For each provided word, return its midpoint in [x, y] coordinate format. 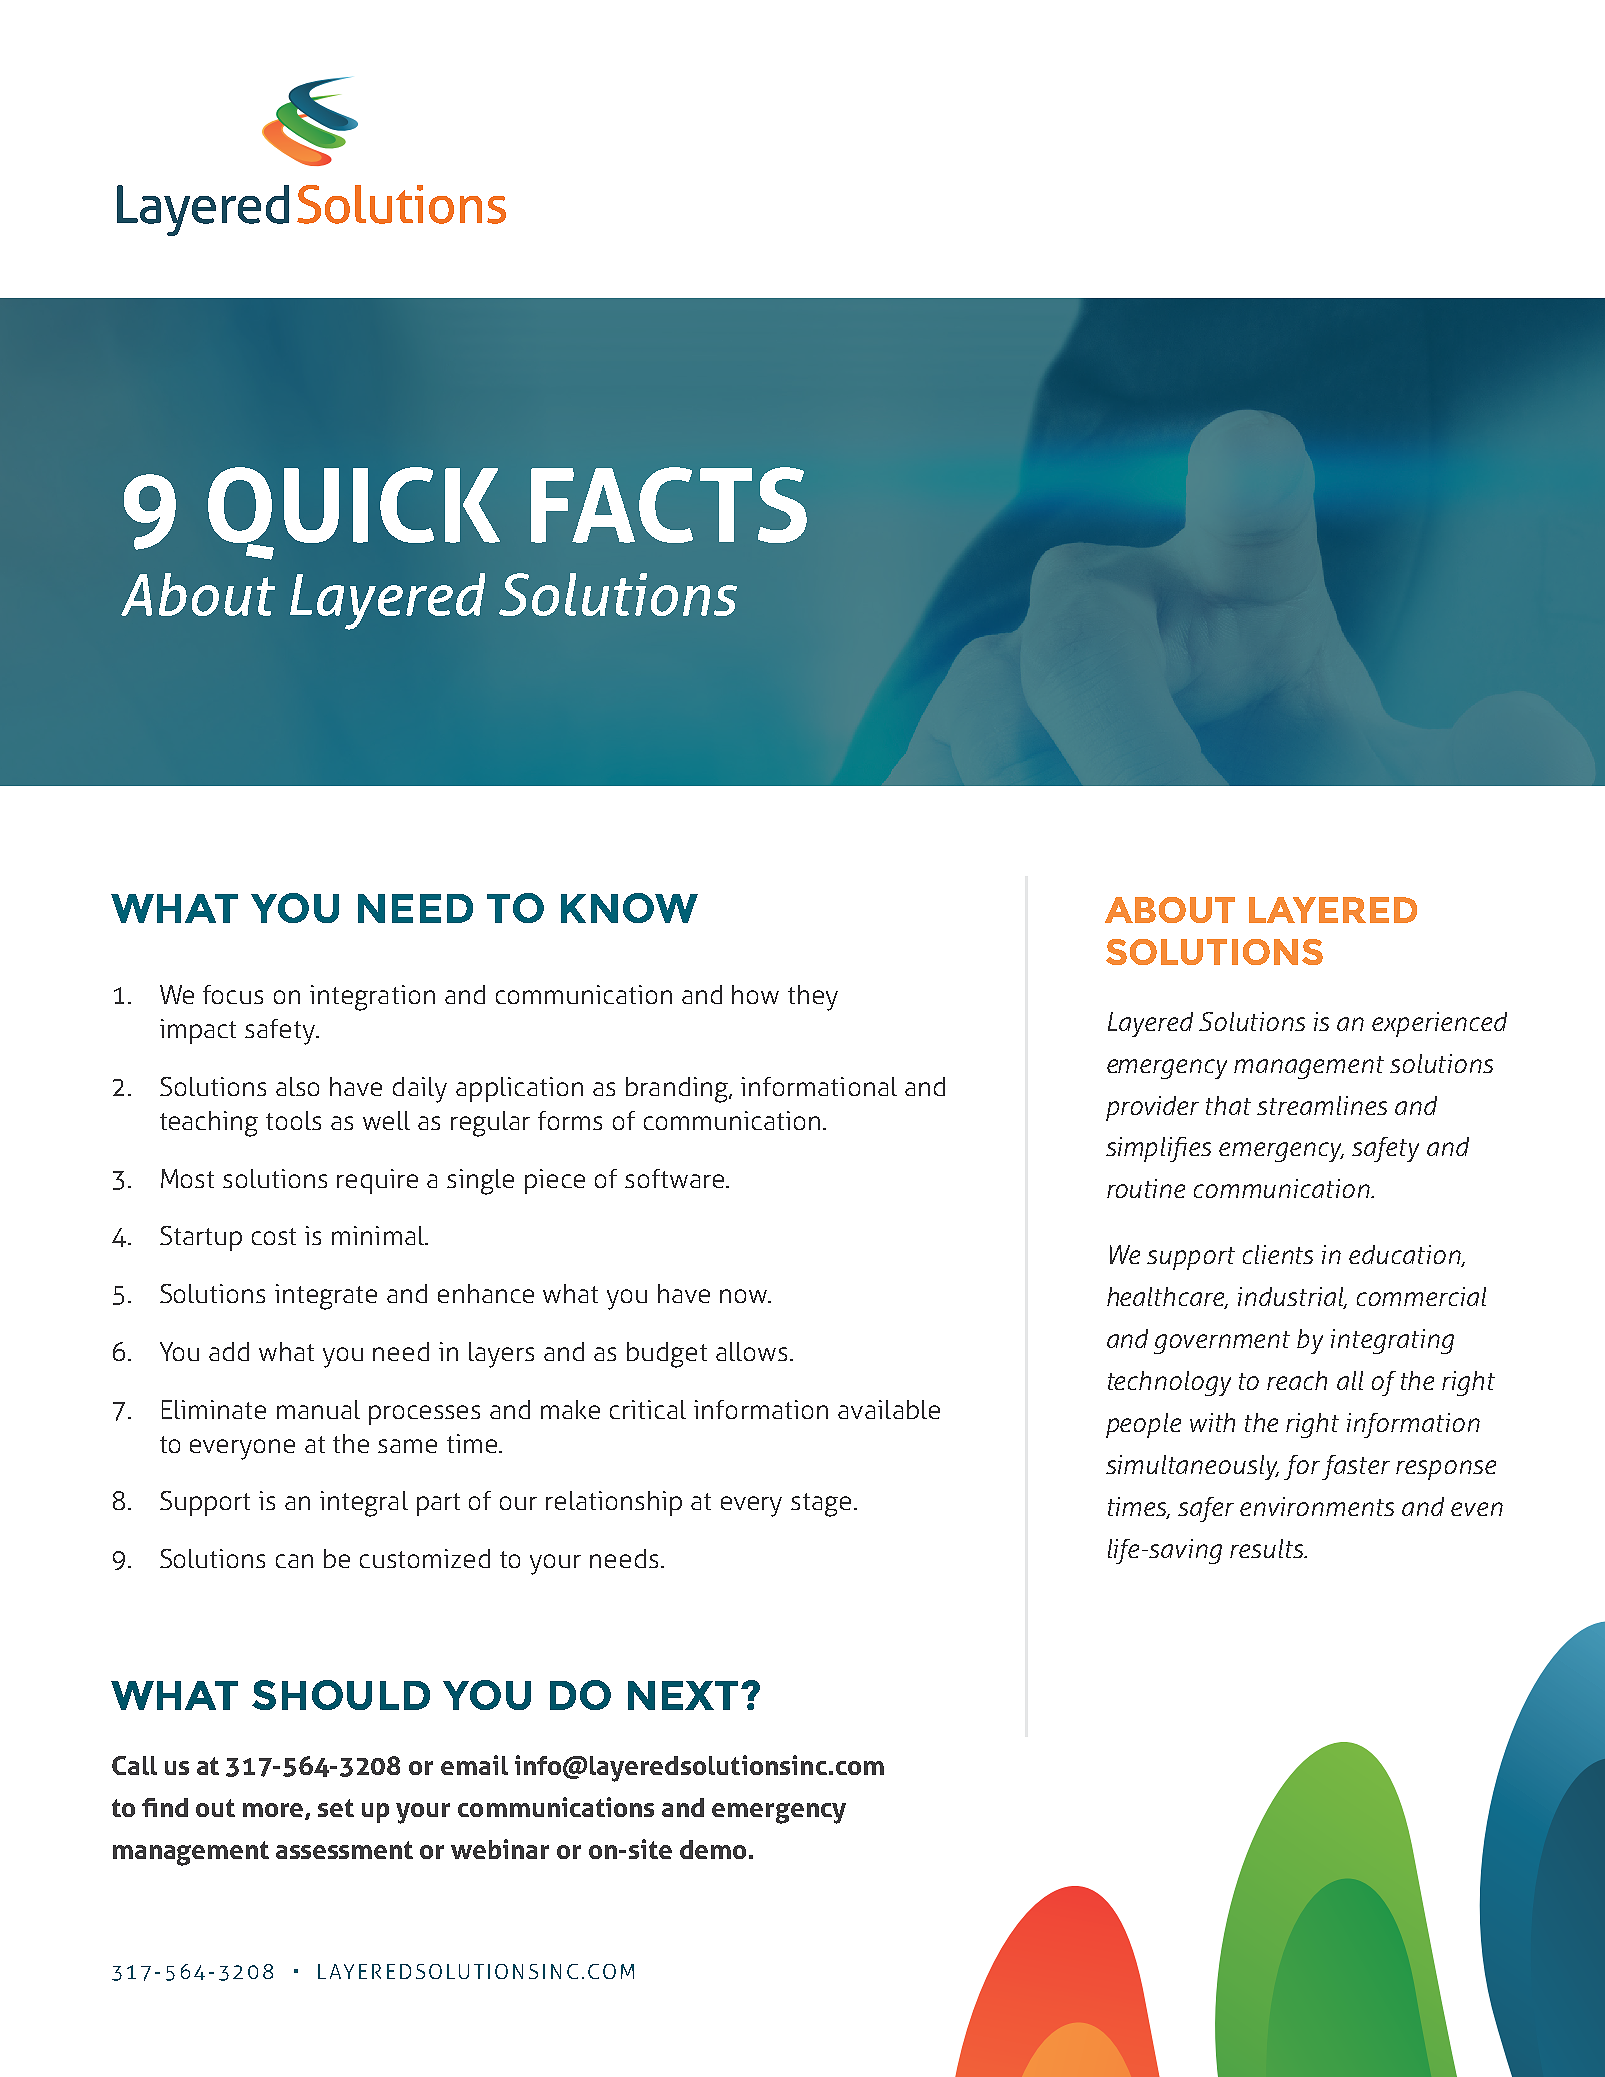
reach [1297, 1380]
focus [233, 994]
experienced [1439, 1024]
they [813, 998]
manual [318, 1409]
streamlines [1322, 1105]
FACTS [669, 505]
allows [751, 1351]
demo [713, 1849]
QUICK [354, 513]
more [274, 1811]
